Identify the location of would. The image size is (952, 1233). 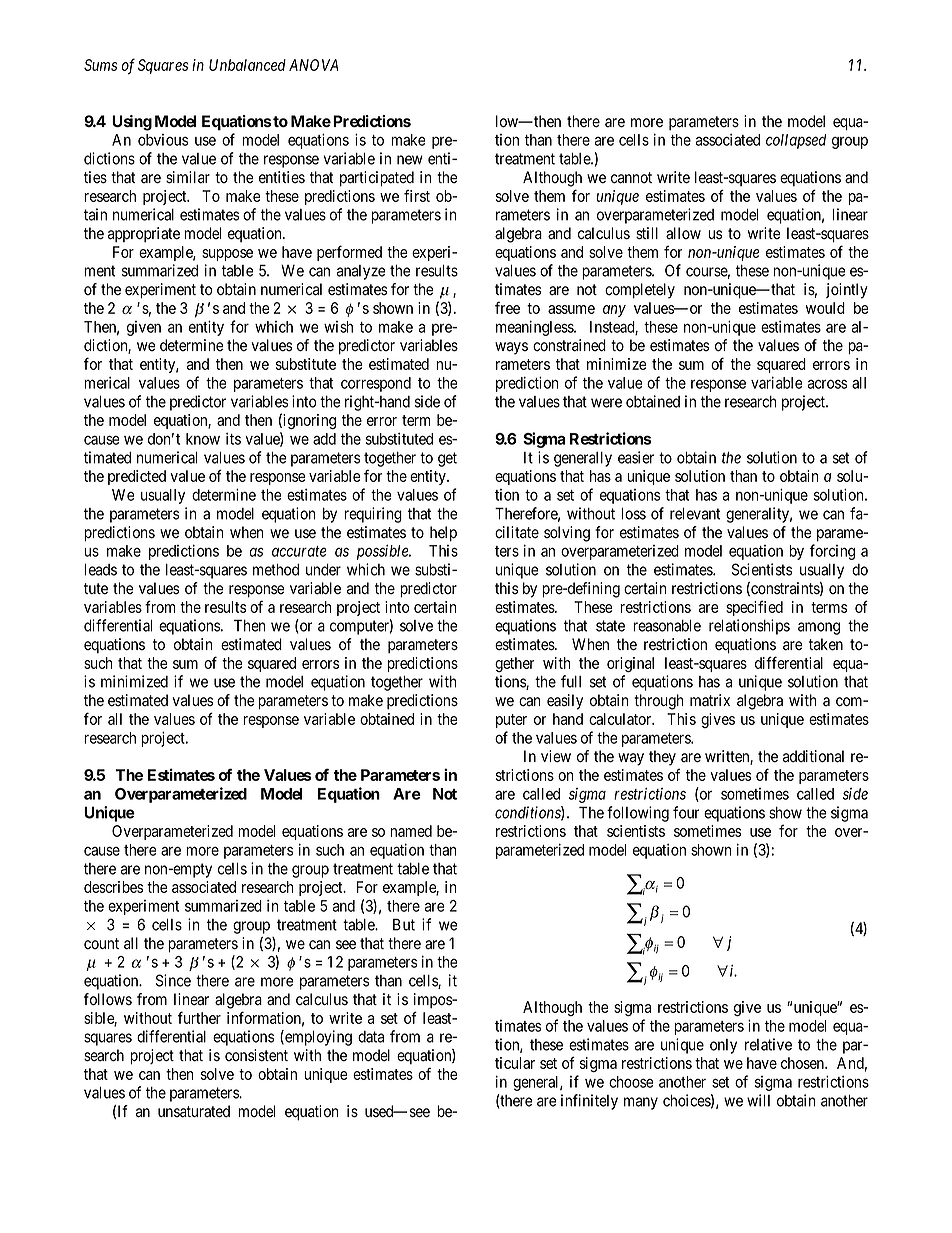
(825, 308).
